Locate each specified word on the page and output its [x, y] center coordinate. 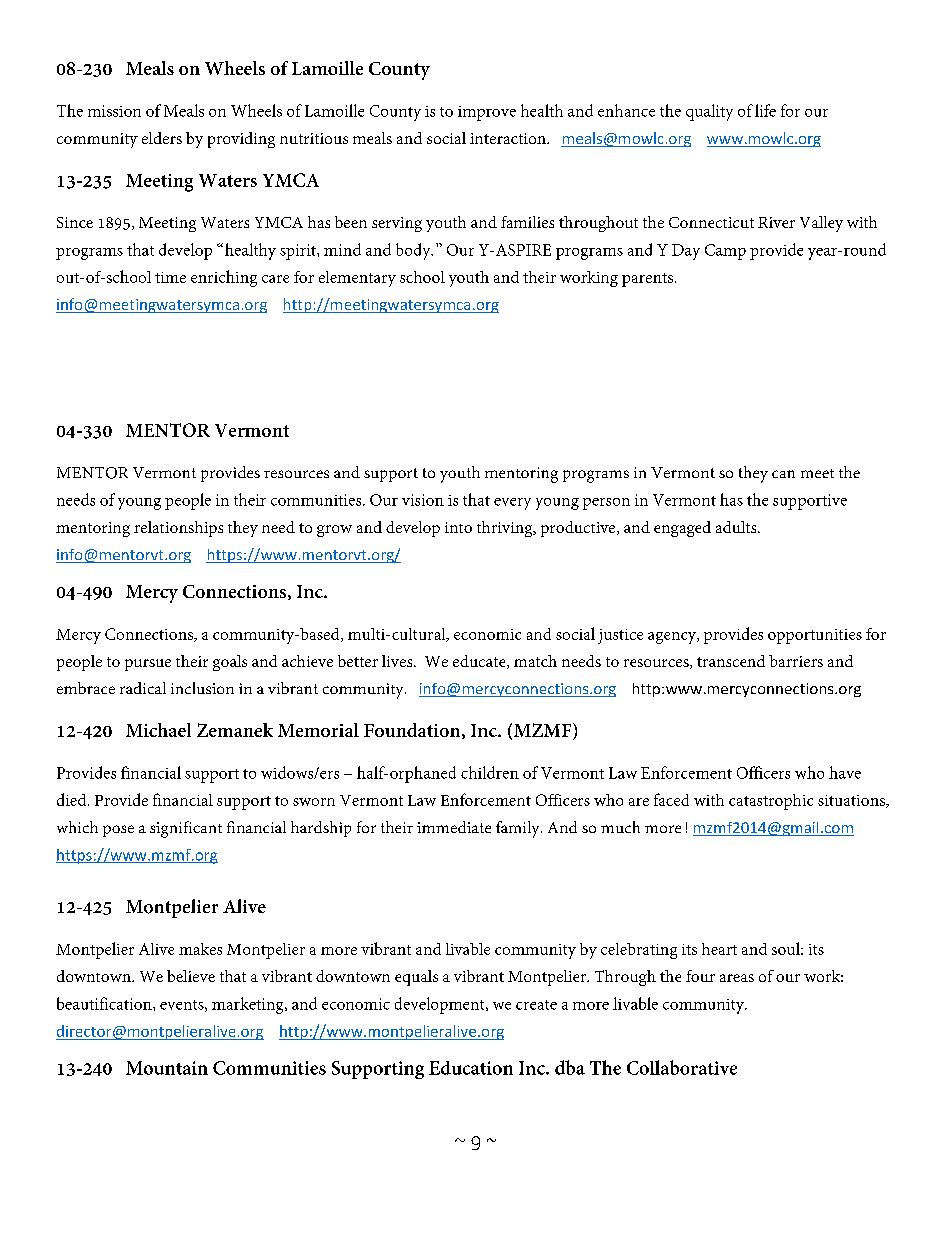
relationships [178, 529]
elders [162, 138]
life [765, 110]
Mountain [167, 1068]
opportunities [815, 636]
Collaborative [682, 1067]
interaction [509, 138]
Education [471, 1068]
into [458, 527]
